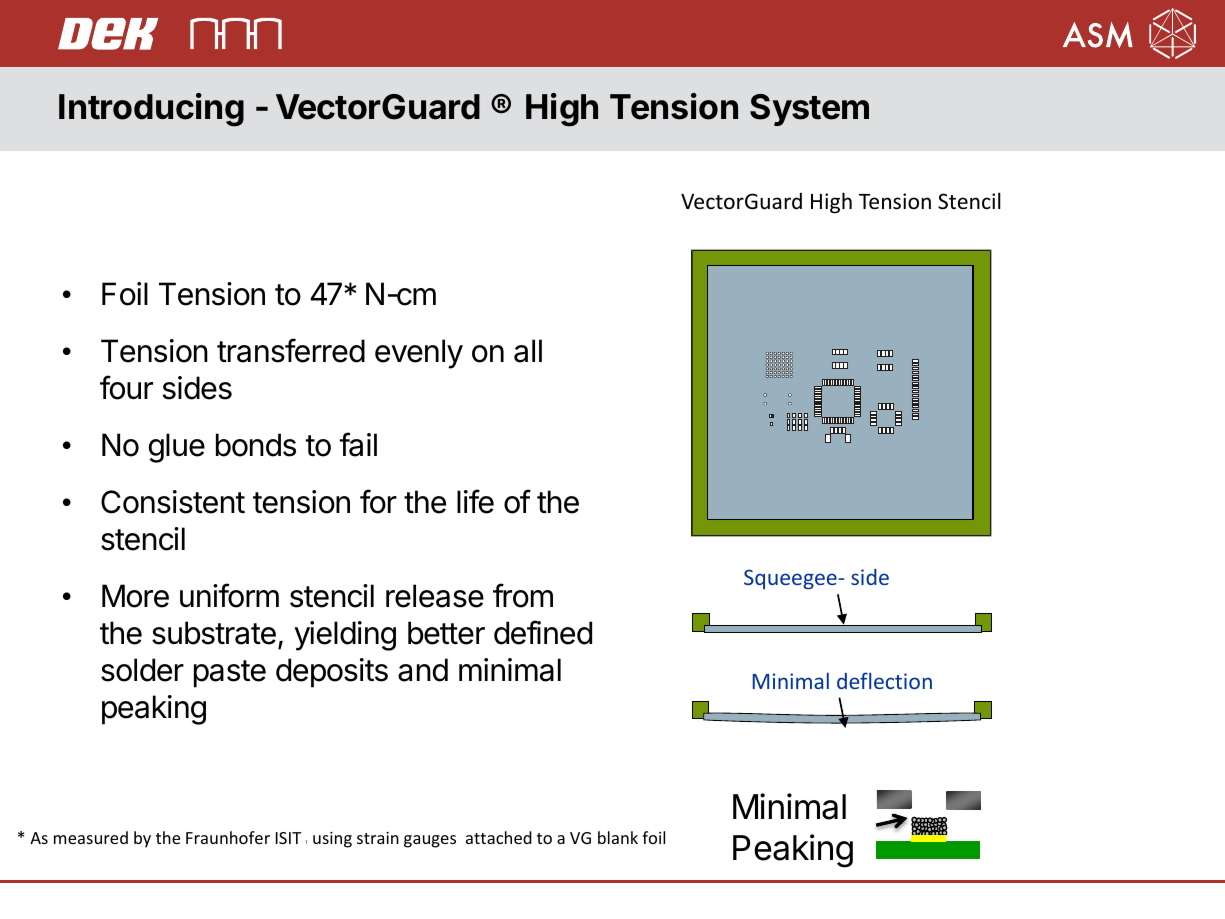  I want to click on transferred, so click(291, 350).
